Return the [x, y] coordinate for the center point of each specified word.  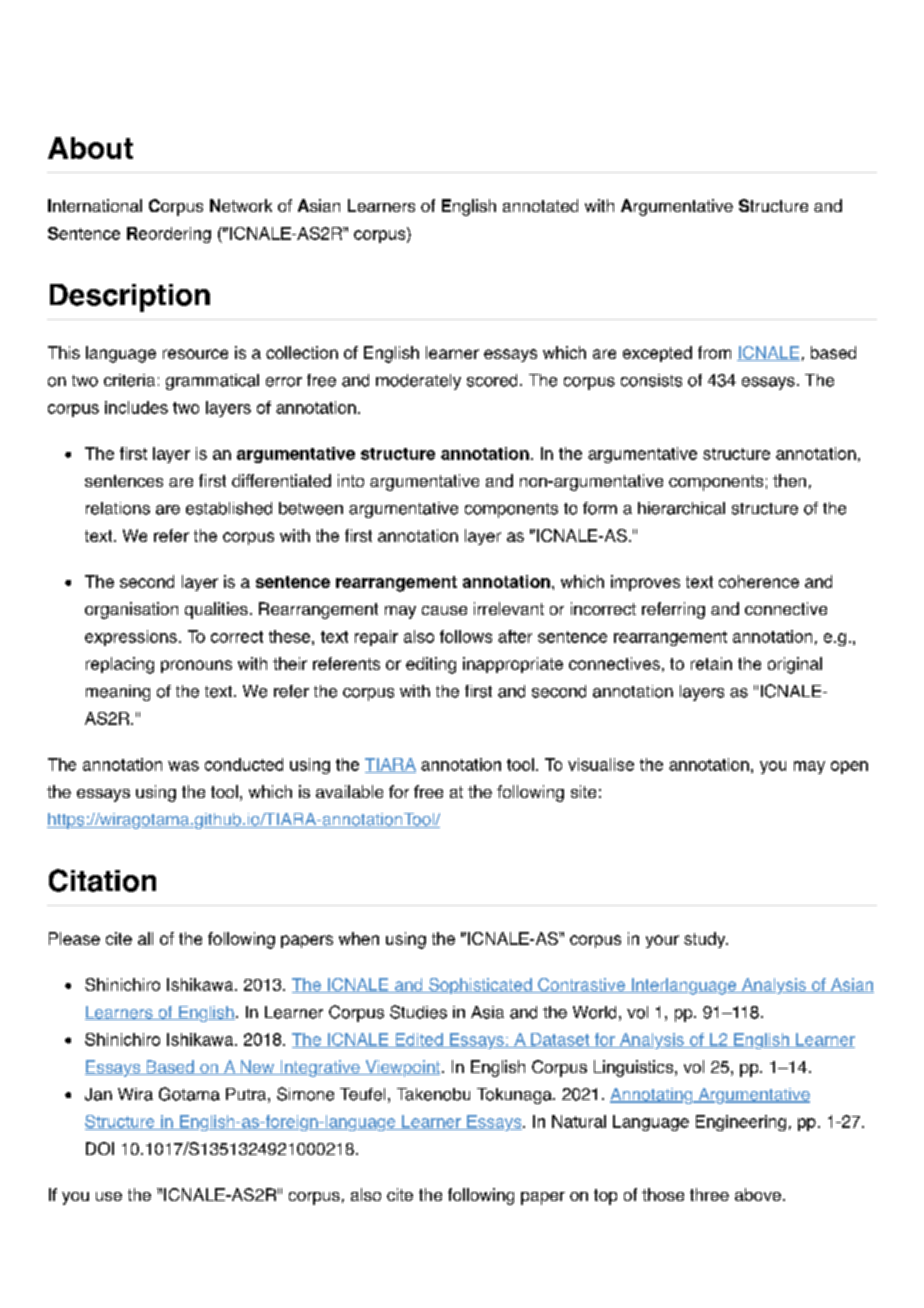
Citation [102, 880]
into [351, 480]
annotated [540, 205]
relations [118, 508]
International [95, 205]
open [849, 767]
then [789, 480]
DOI [100, 1148]
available [349, 791]
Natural [579, 1121]
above [758, 1194]
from [714, 352]
